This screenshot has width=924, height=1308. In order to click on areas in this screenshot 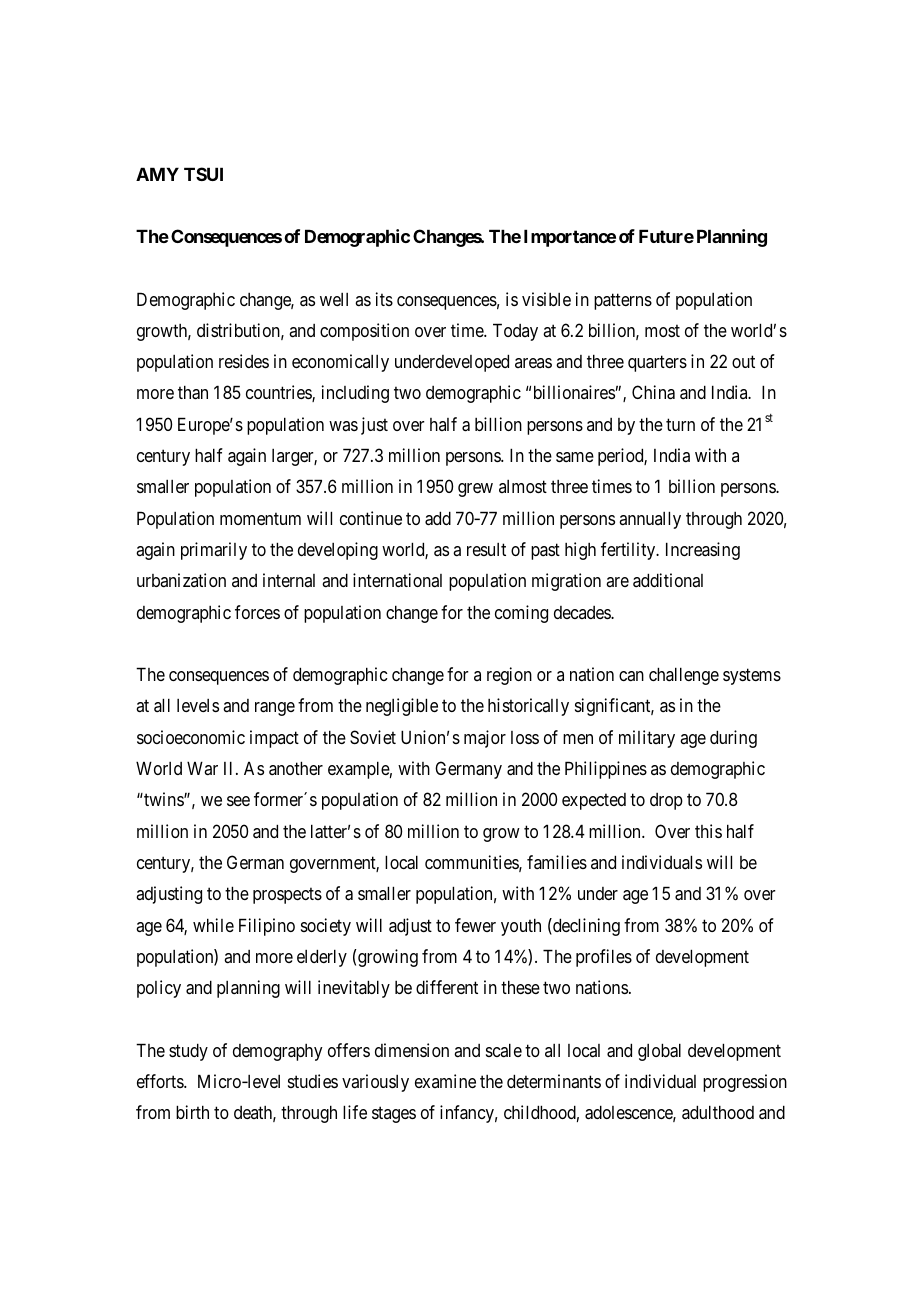, I will do `click(533, 363)`.
